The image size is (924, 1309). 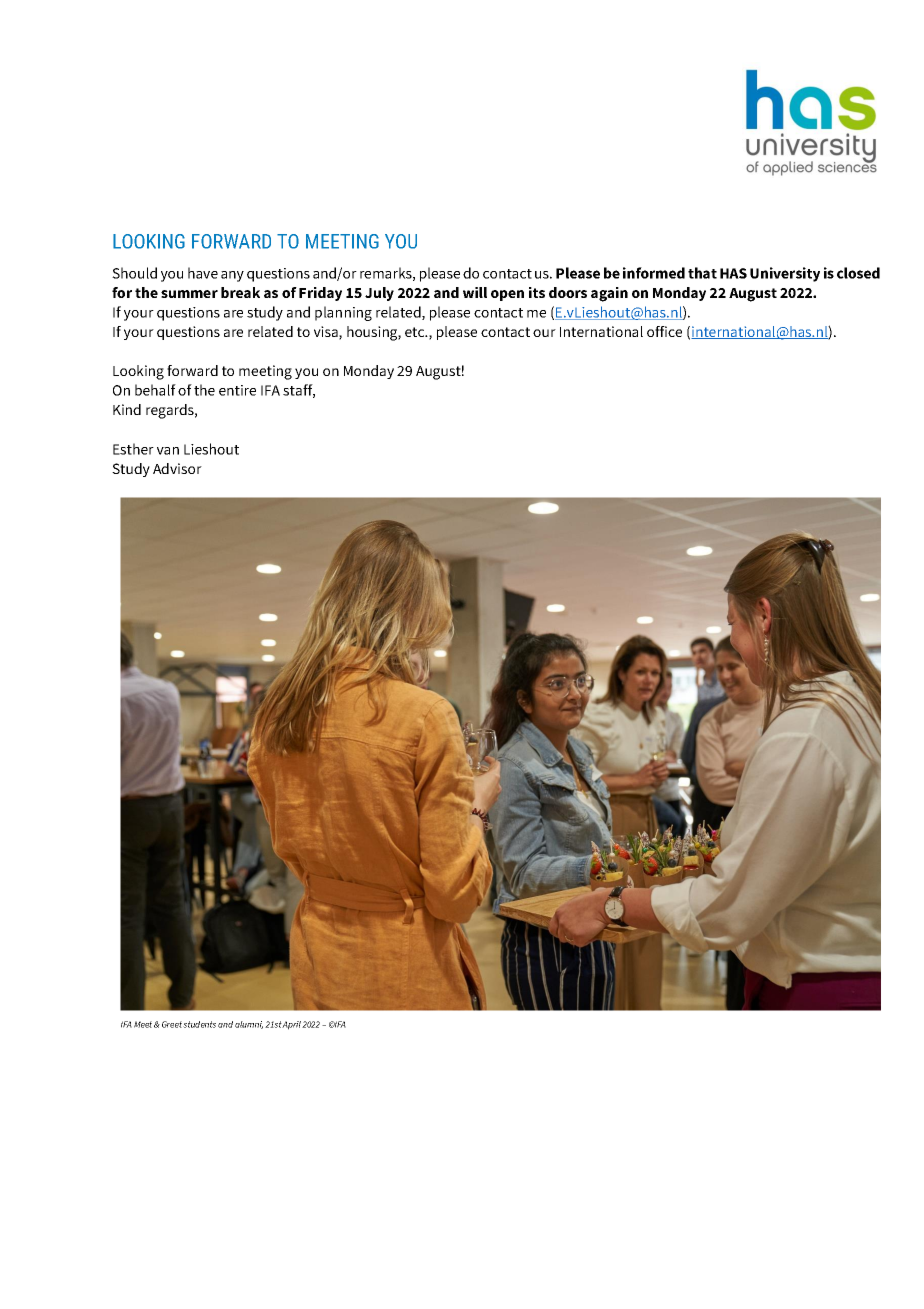 I want to click on entire, so click(x=237, y=390).
